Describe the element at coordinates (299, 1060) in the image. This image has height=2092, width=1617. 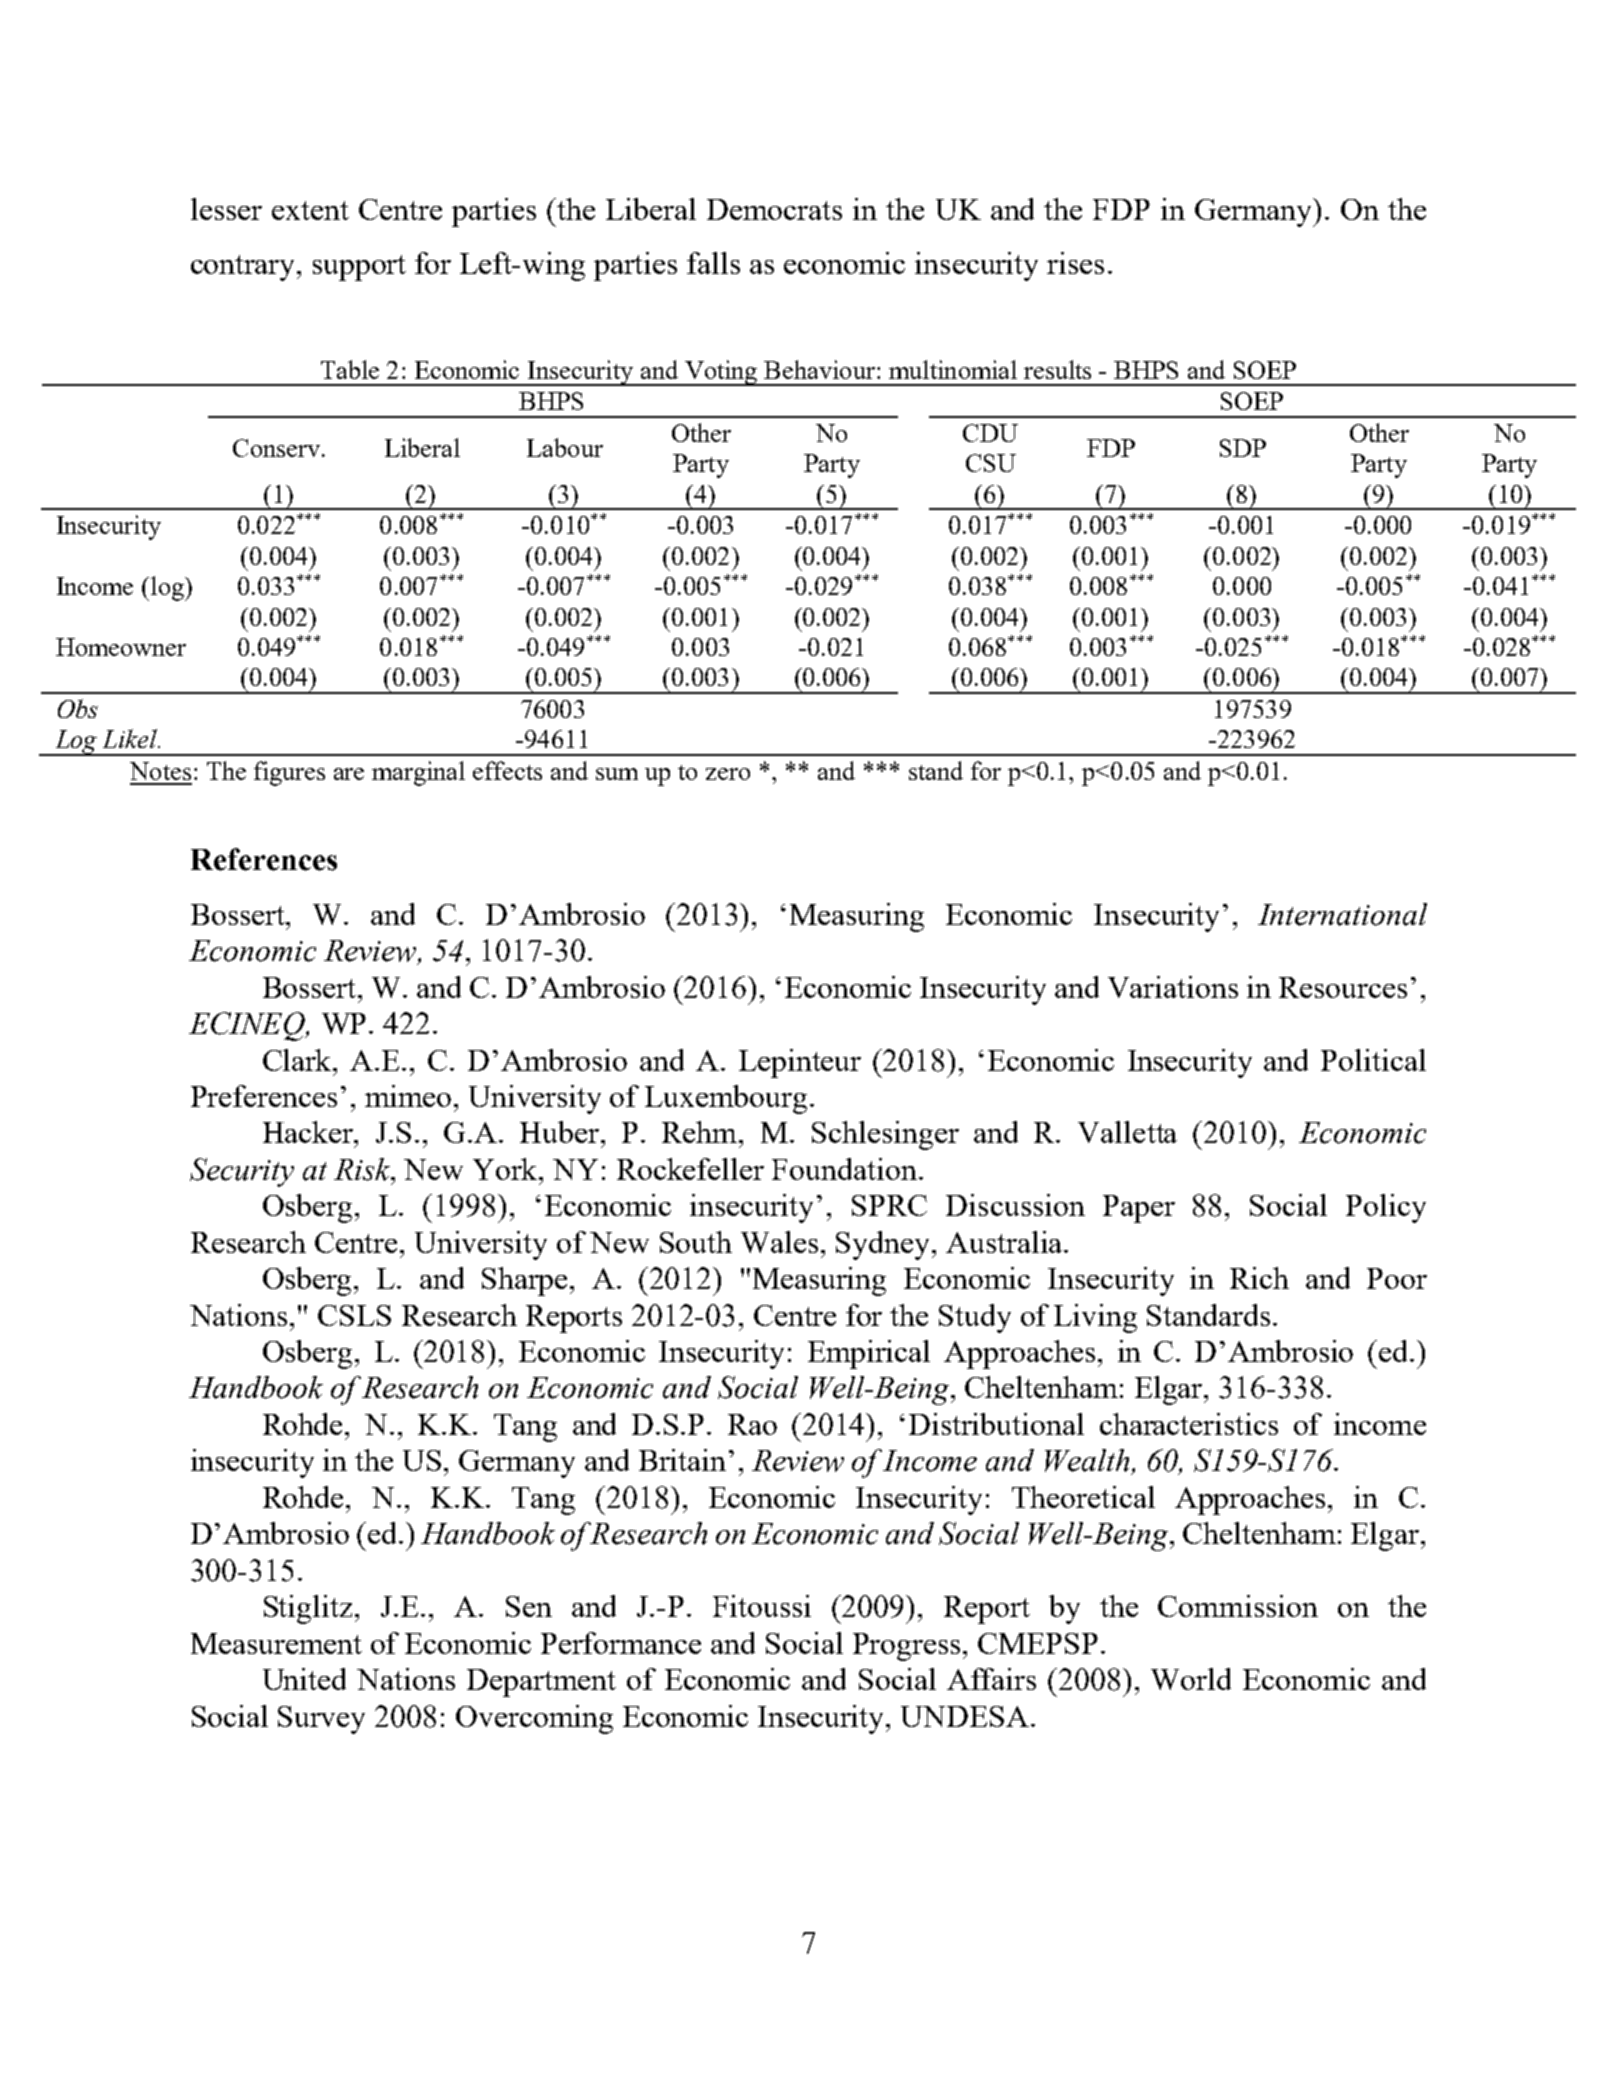
I see `Clark` at that location.
